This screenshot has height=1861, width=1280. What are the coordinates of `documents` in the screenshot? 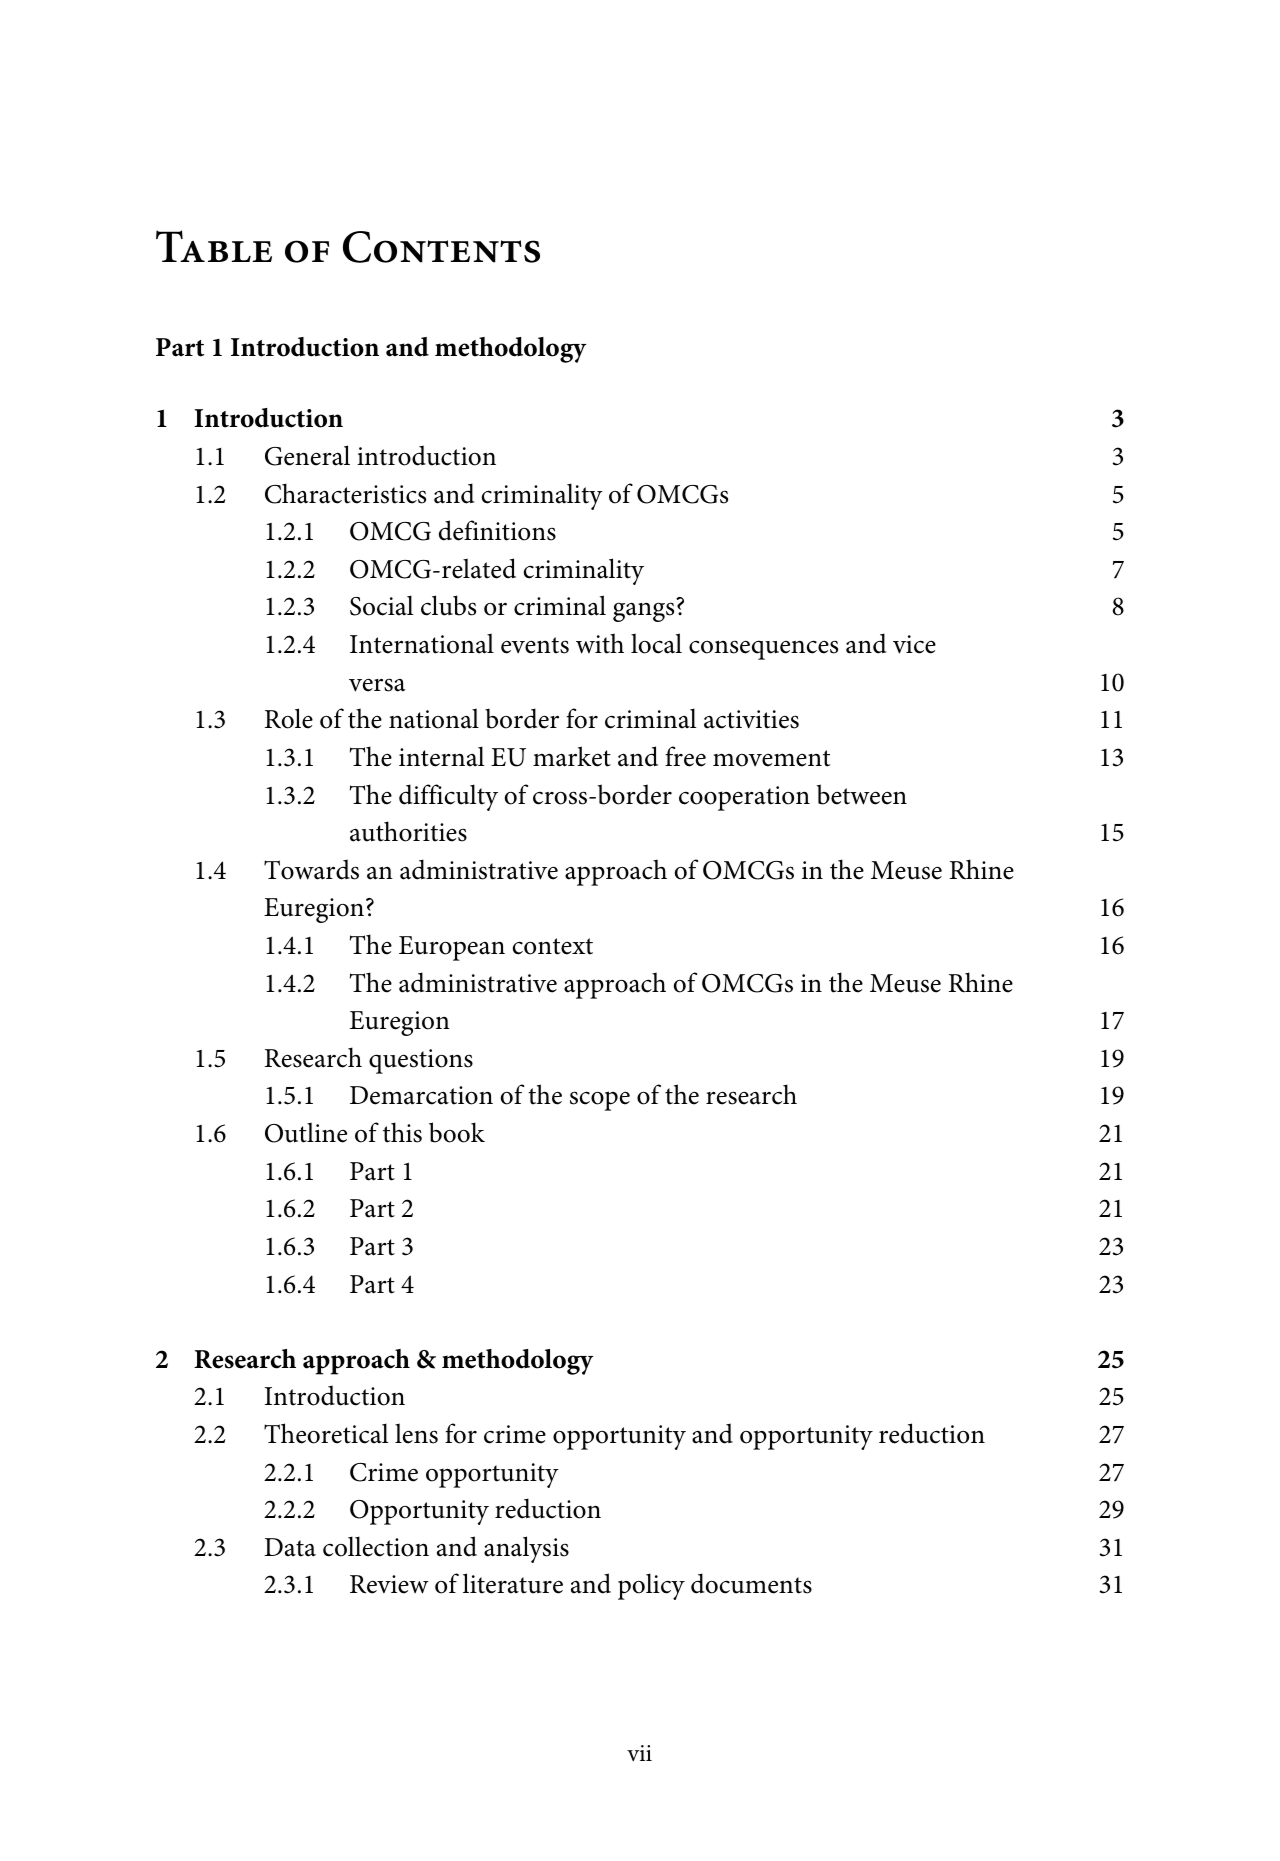 It's located at (751, 1583).
